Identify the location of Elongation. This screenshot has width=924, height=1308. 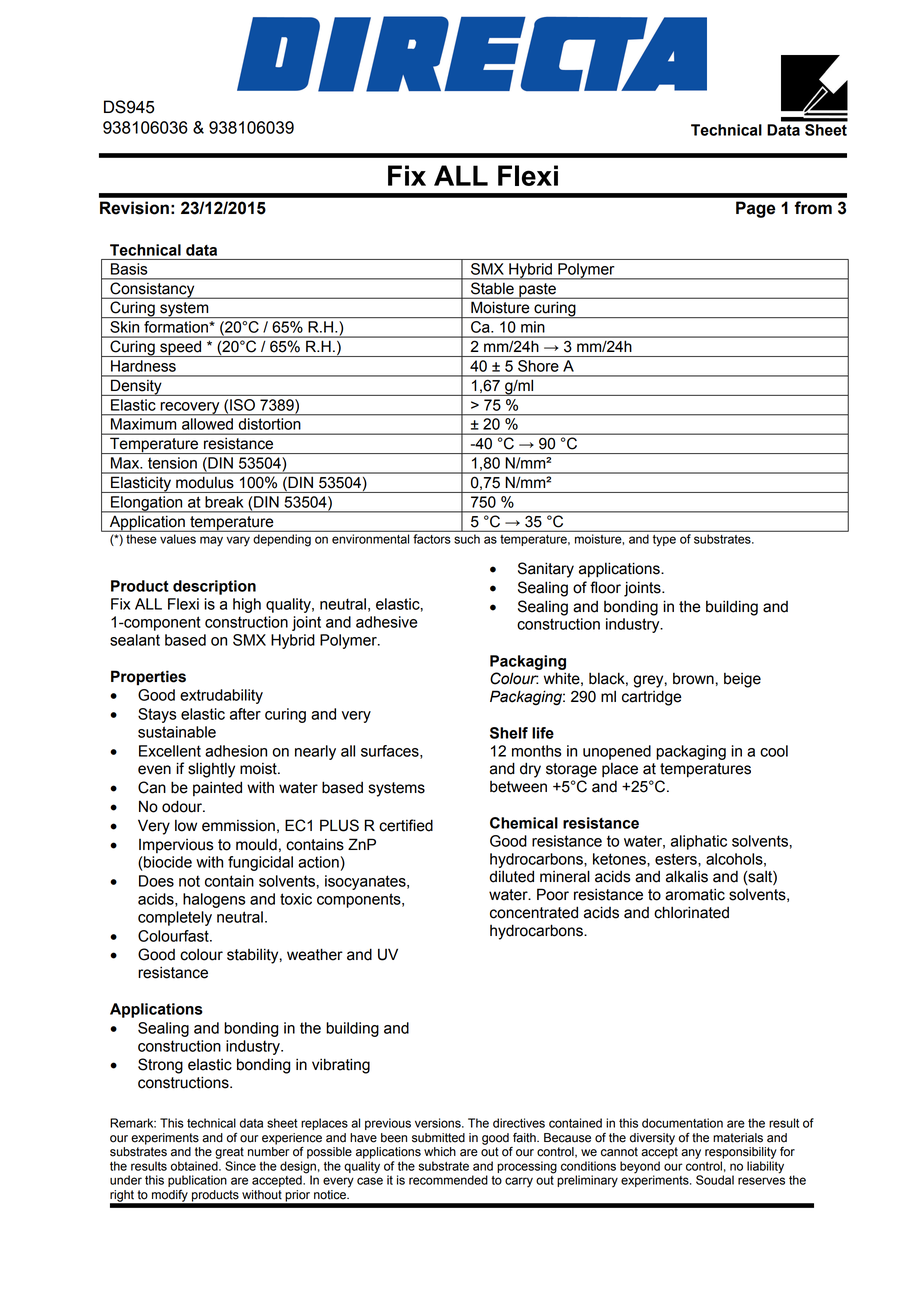
(147, 504).
